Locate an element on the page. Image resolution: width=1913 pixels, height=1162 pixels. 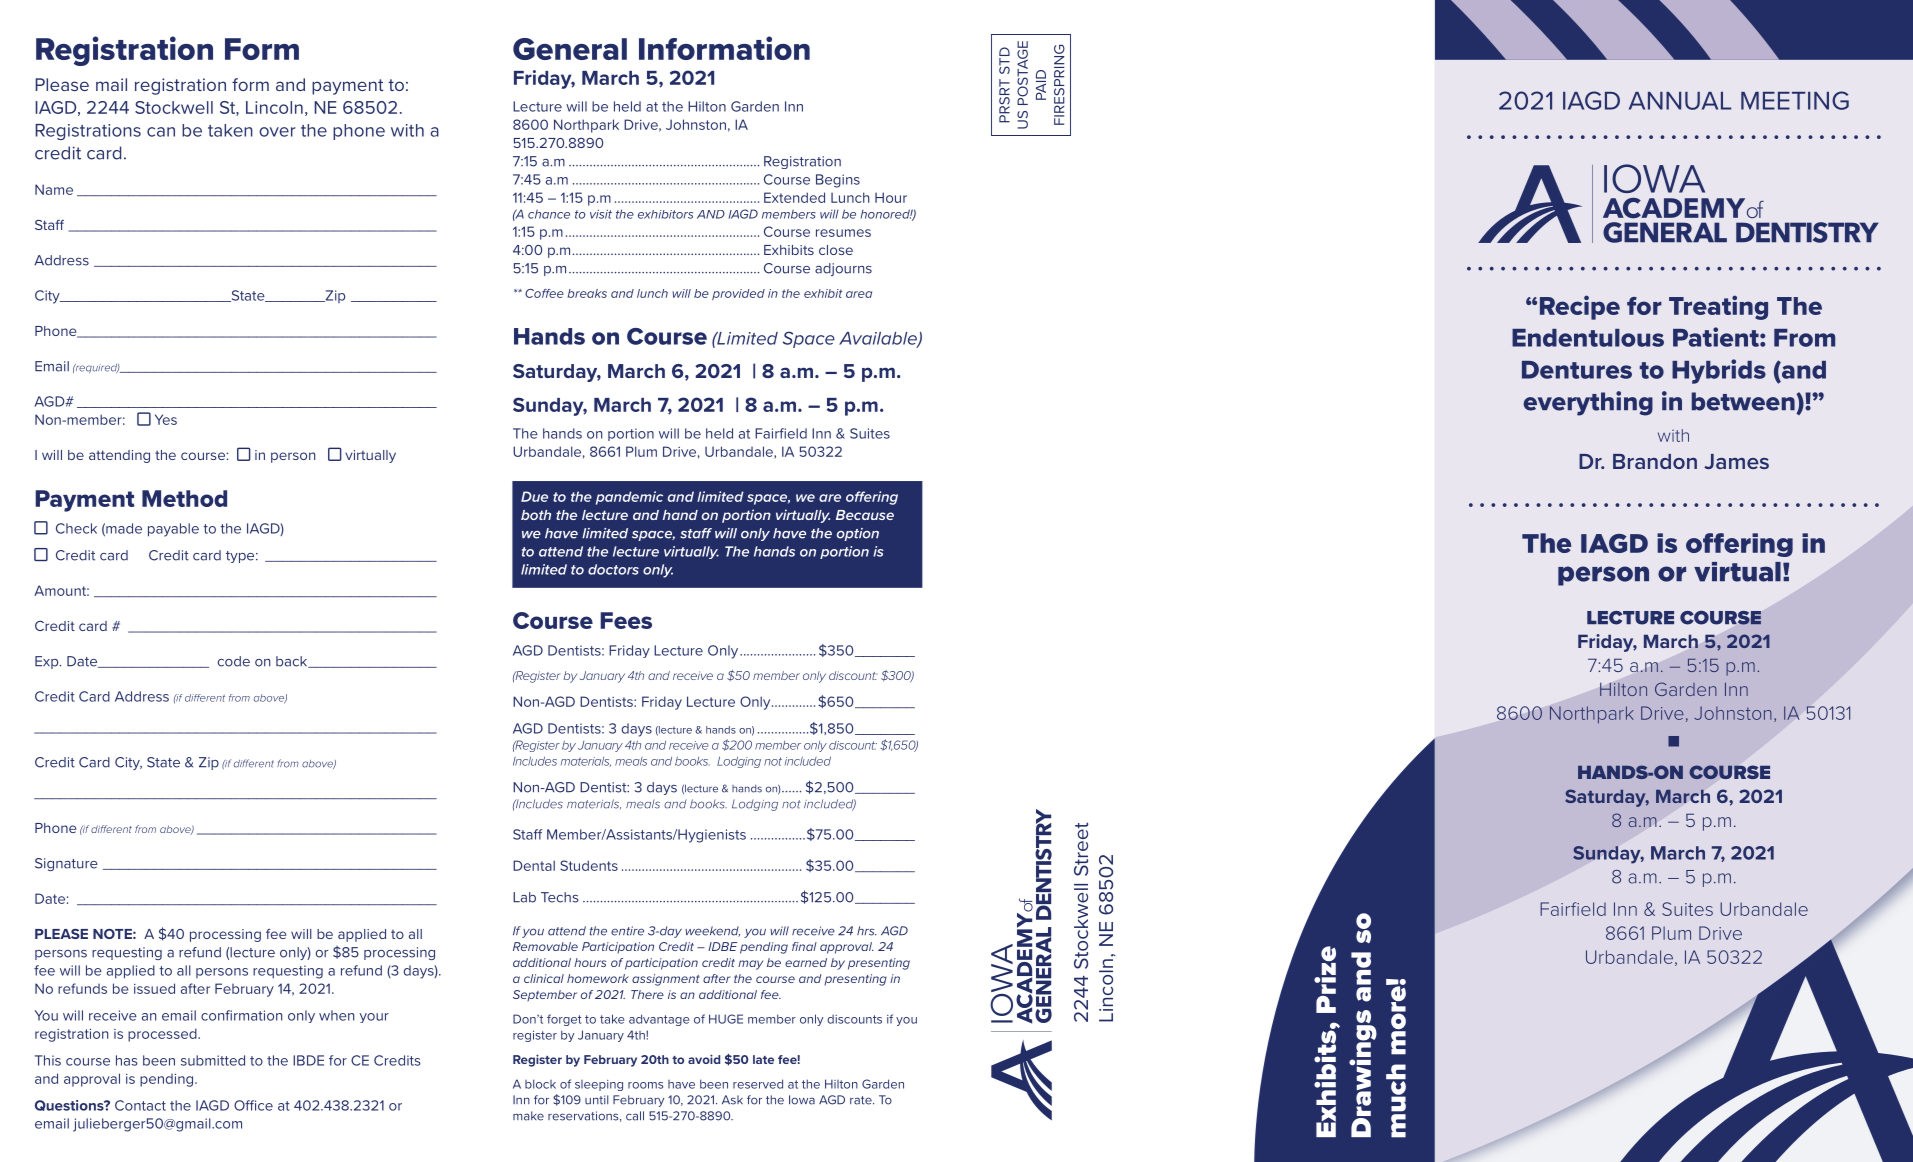
Brandon is located at coordinates (1655, 461).
